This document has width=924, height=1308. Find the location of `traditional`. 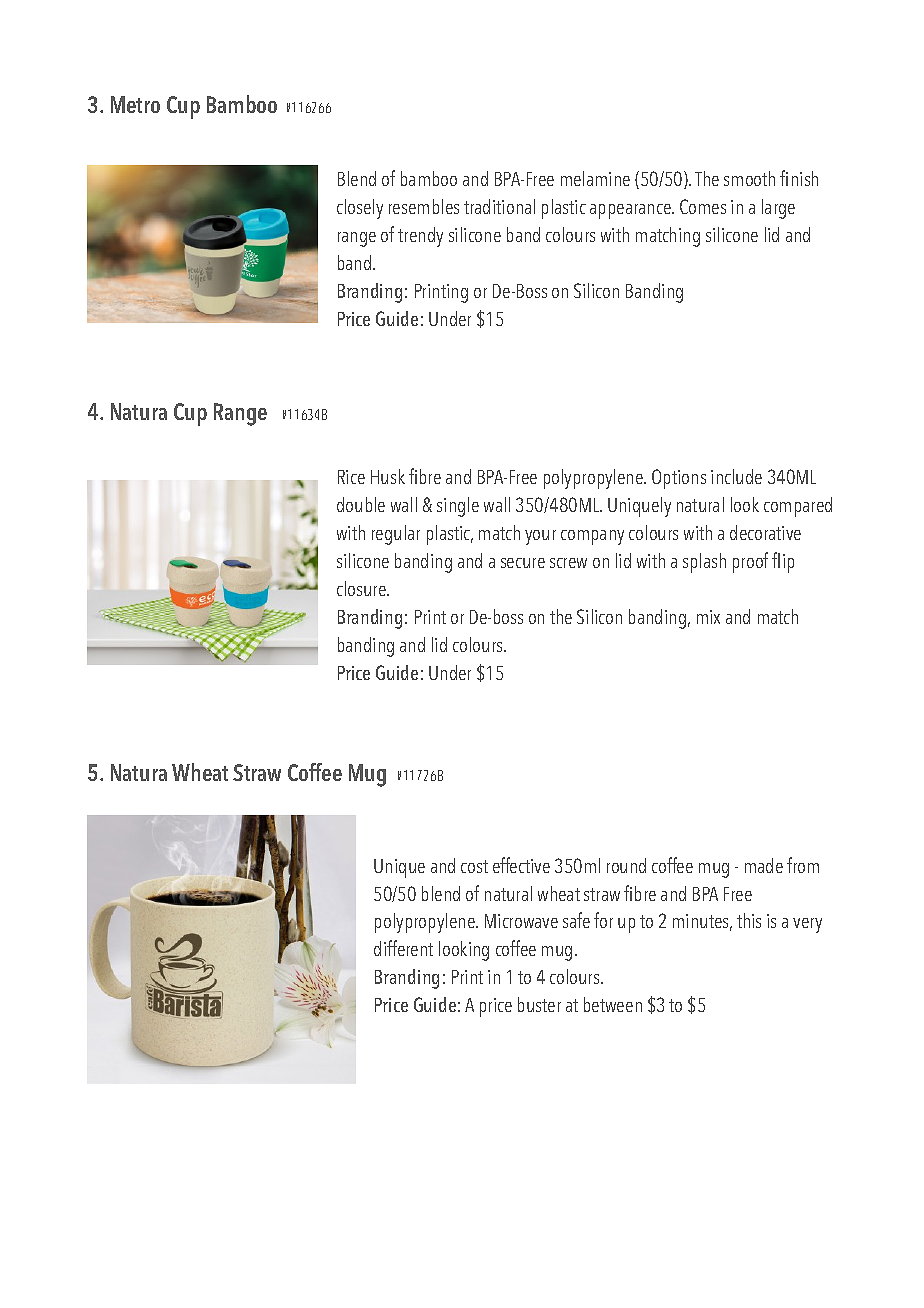

traditional is located at coordinates (499, 206).
